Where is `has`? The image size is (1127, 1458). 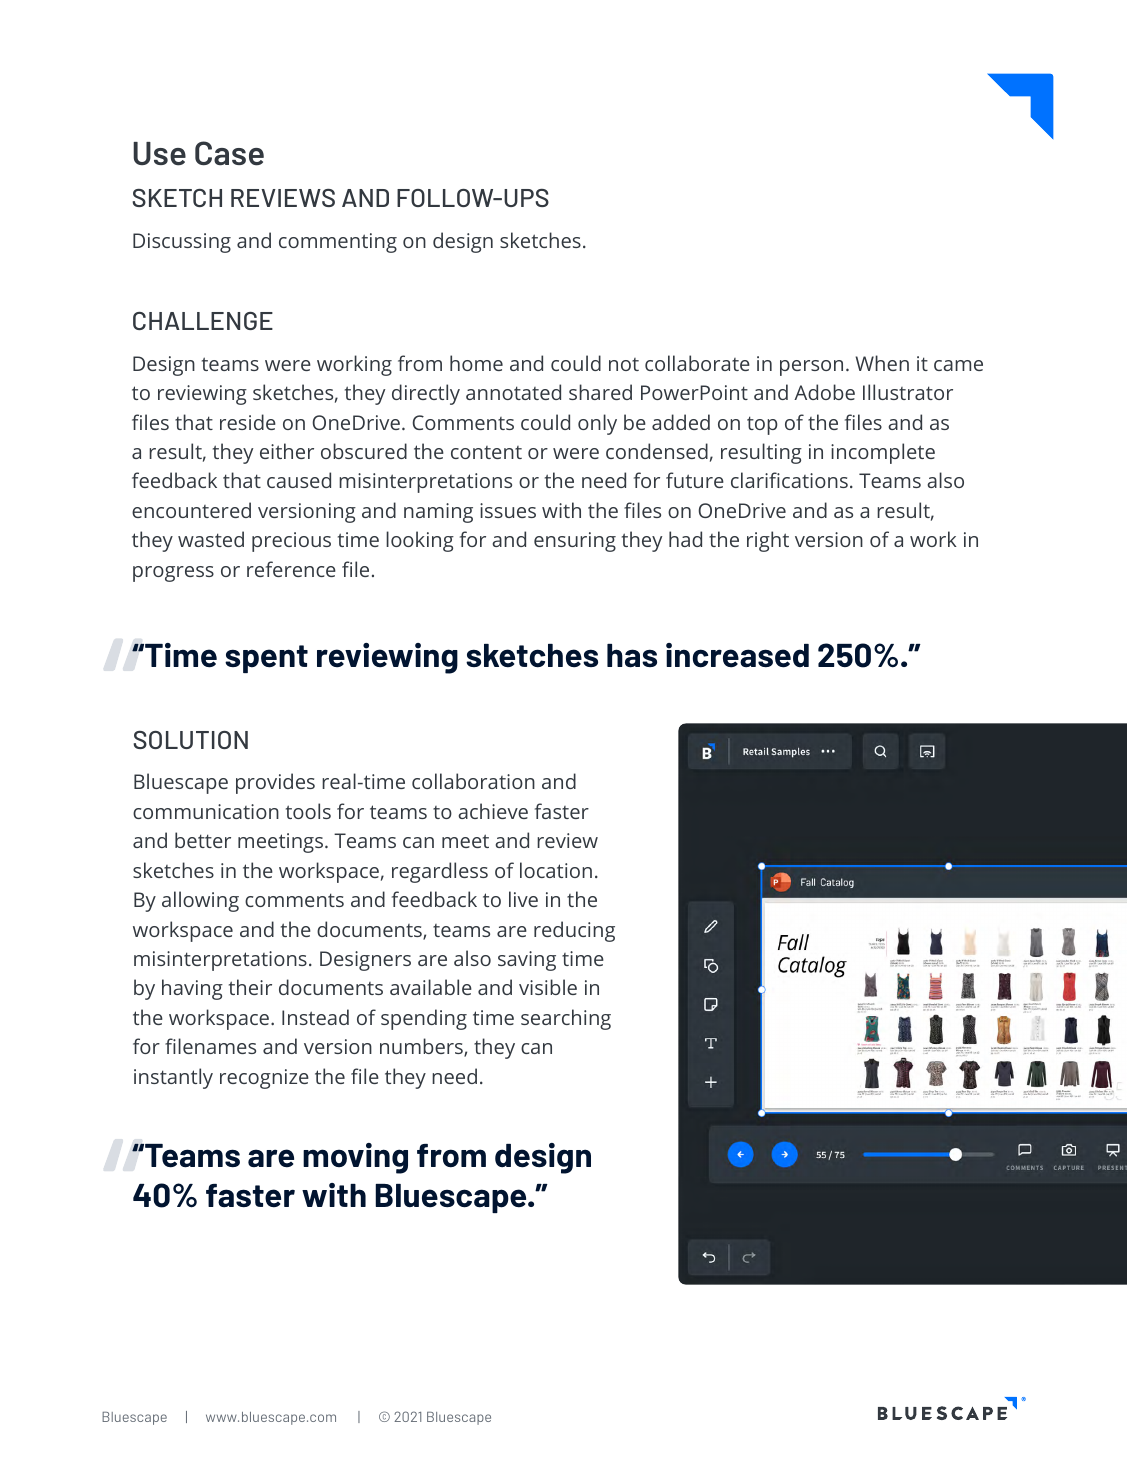 has is located at coordinates (632, 656).
